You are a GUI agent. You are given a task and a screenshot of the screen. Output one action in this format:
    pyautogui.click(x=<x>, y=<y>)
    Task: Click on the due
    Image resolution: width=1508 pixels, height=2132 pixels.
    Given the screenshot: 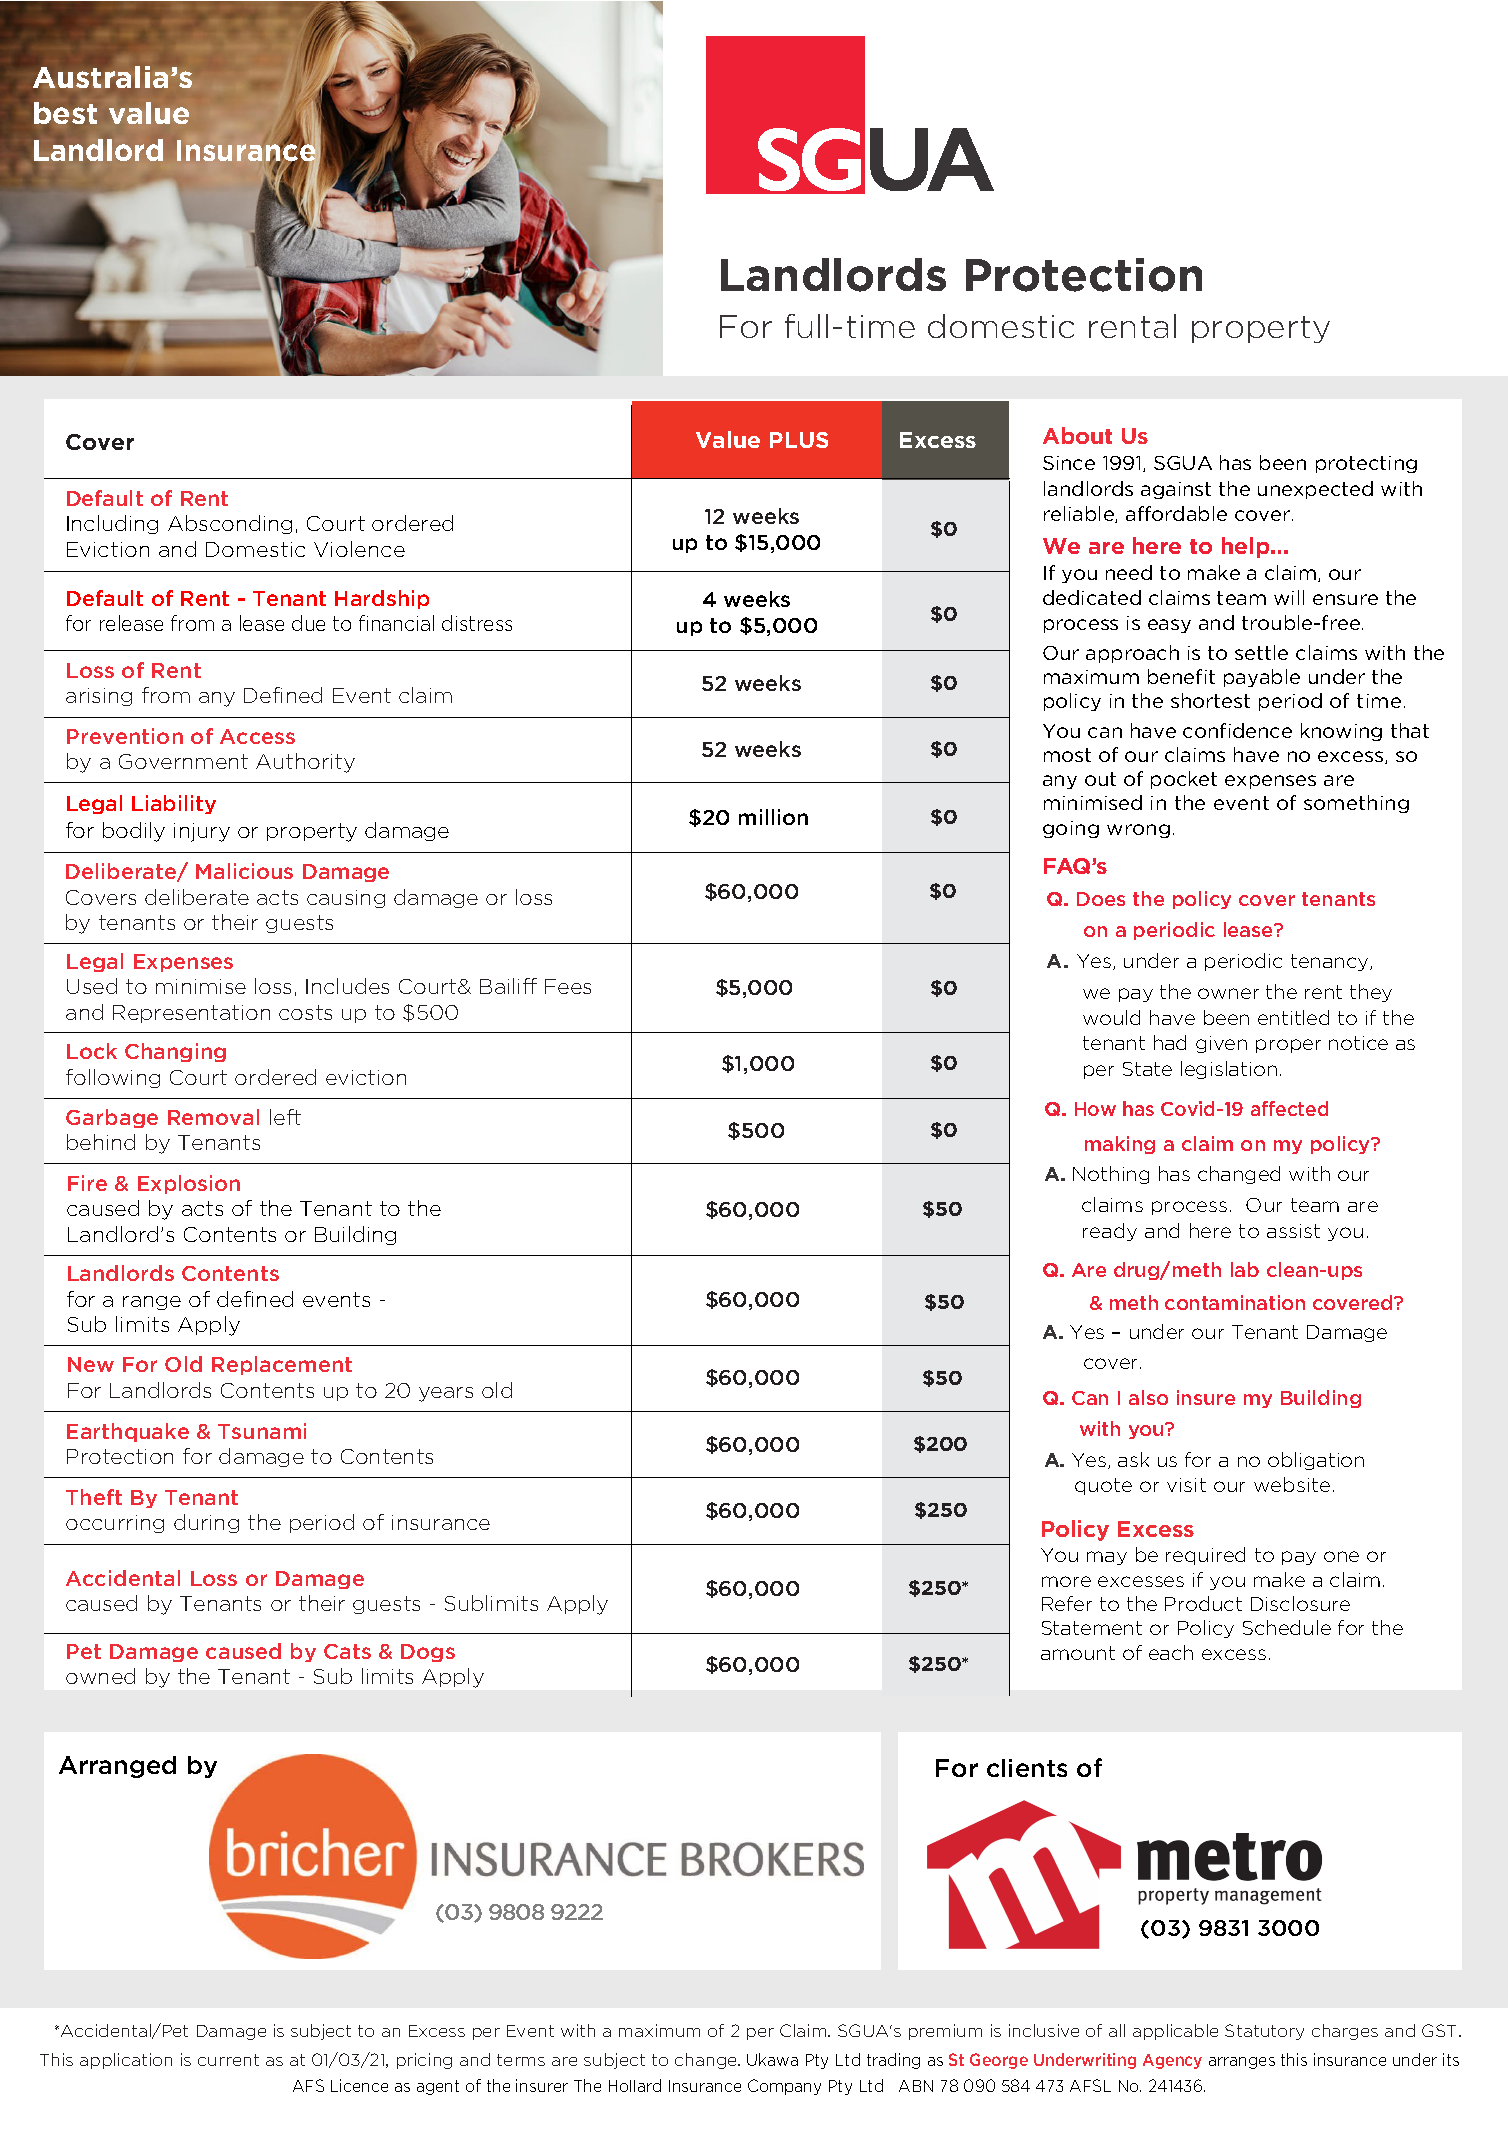 What is the action you would take?
    pyautogui.click(x=308, y=623)
